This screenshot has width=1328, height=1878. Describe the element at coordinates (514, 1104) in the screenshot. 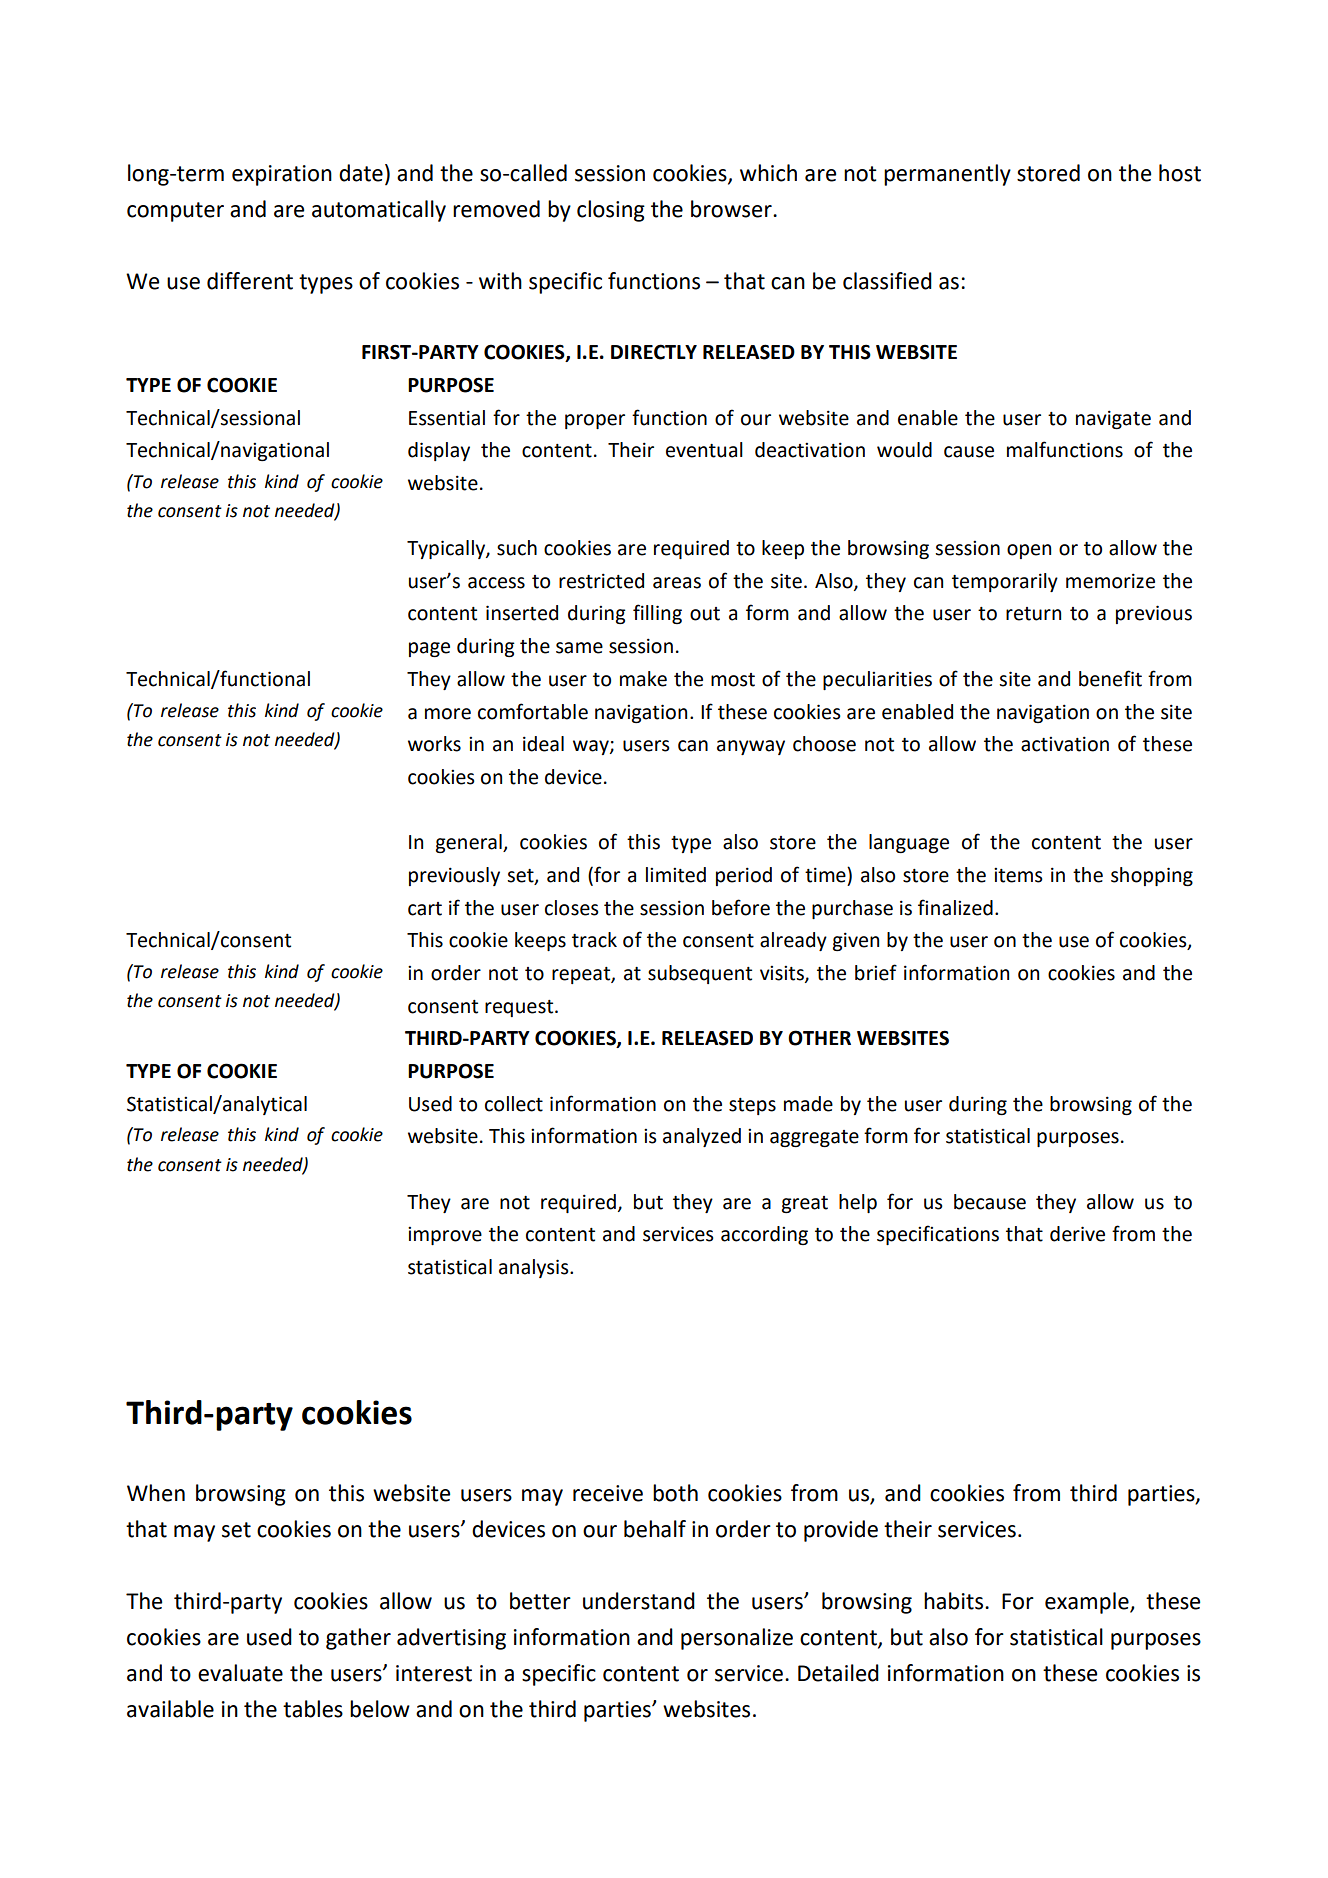

I see `collect` at that location.
